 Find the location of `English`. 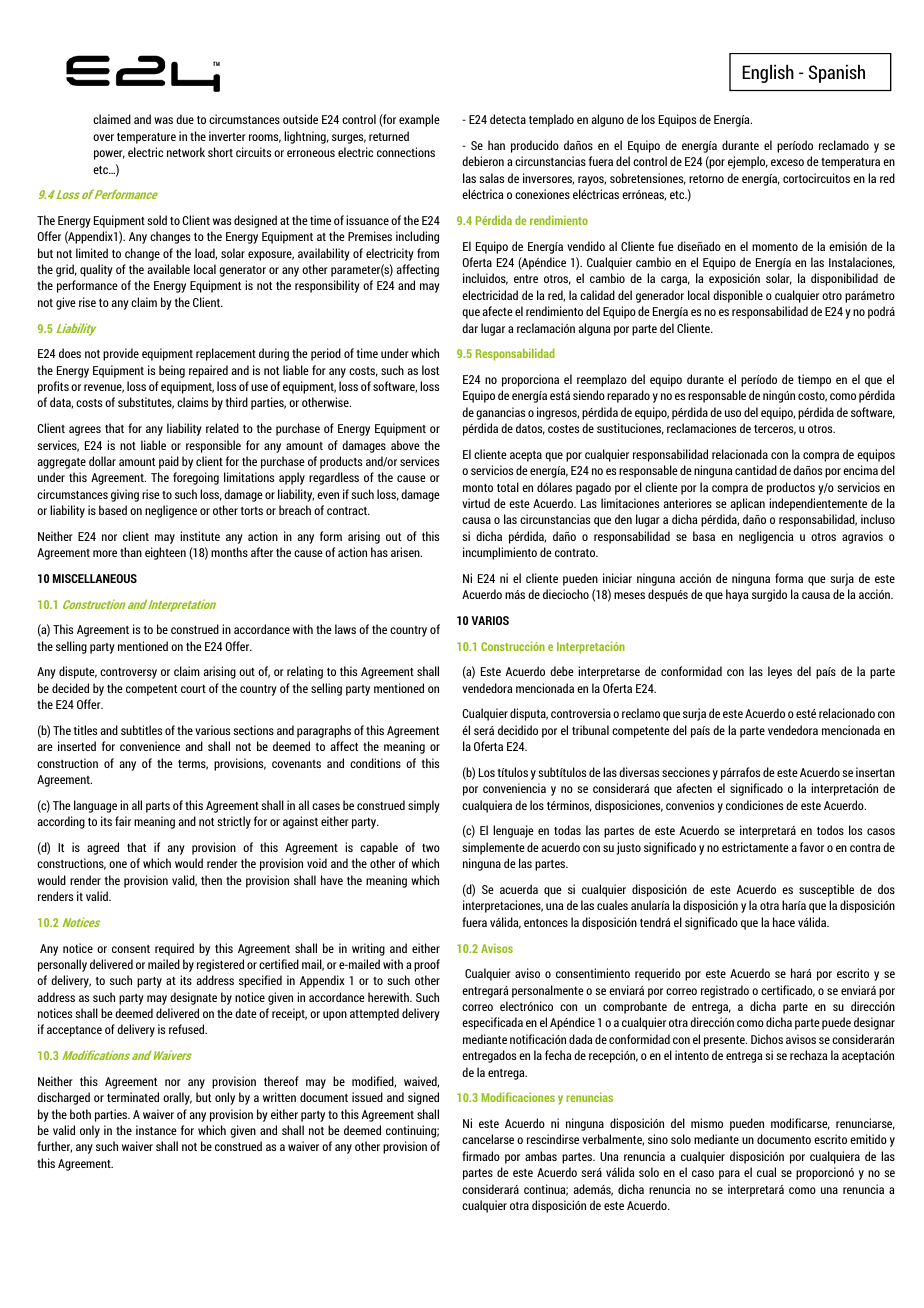

English is located at coordinates (768, 73).
